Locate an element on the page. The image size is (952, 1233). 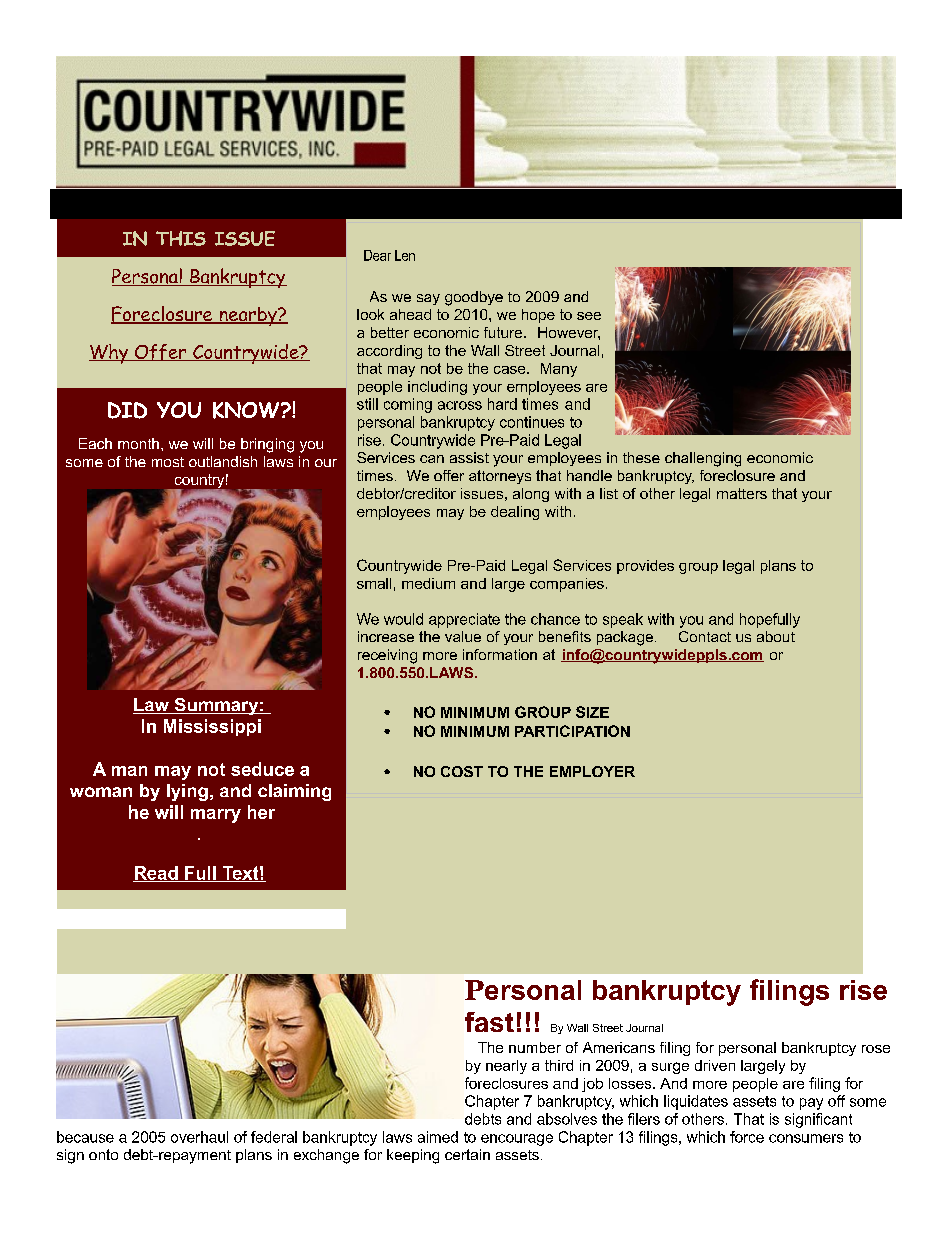
about is located at coordinates (776, 636).
